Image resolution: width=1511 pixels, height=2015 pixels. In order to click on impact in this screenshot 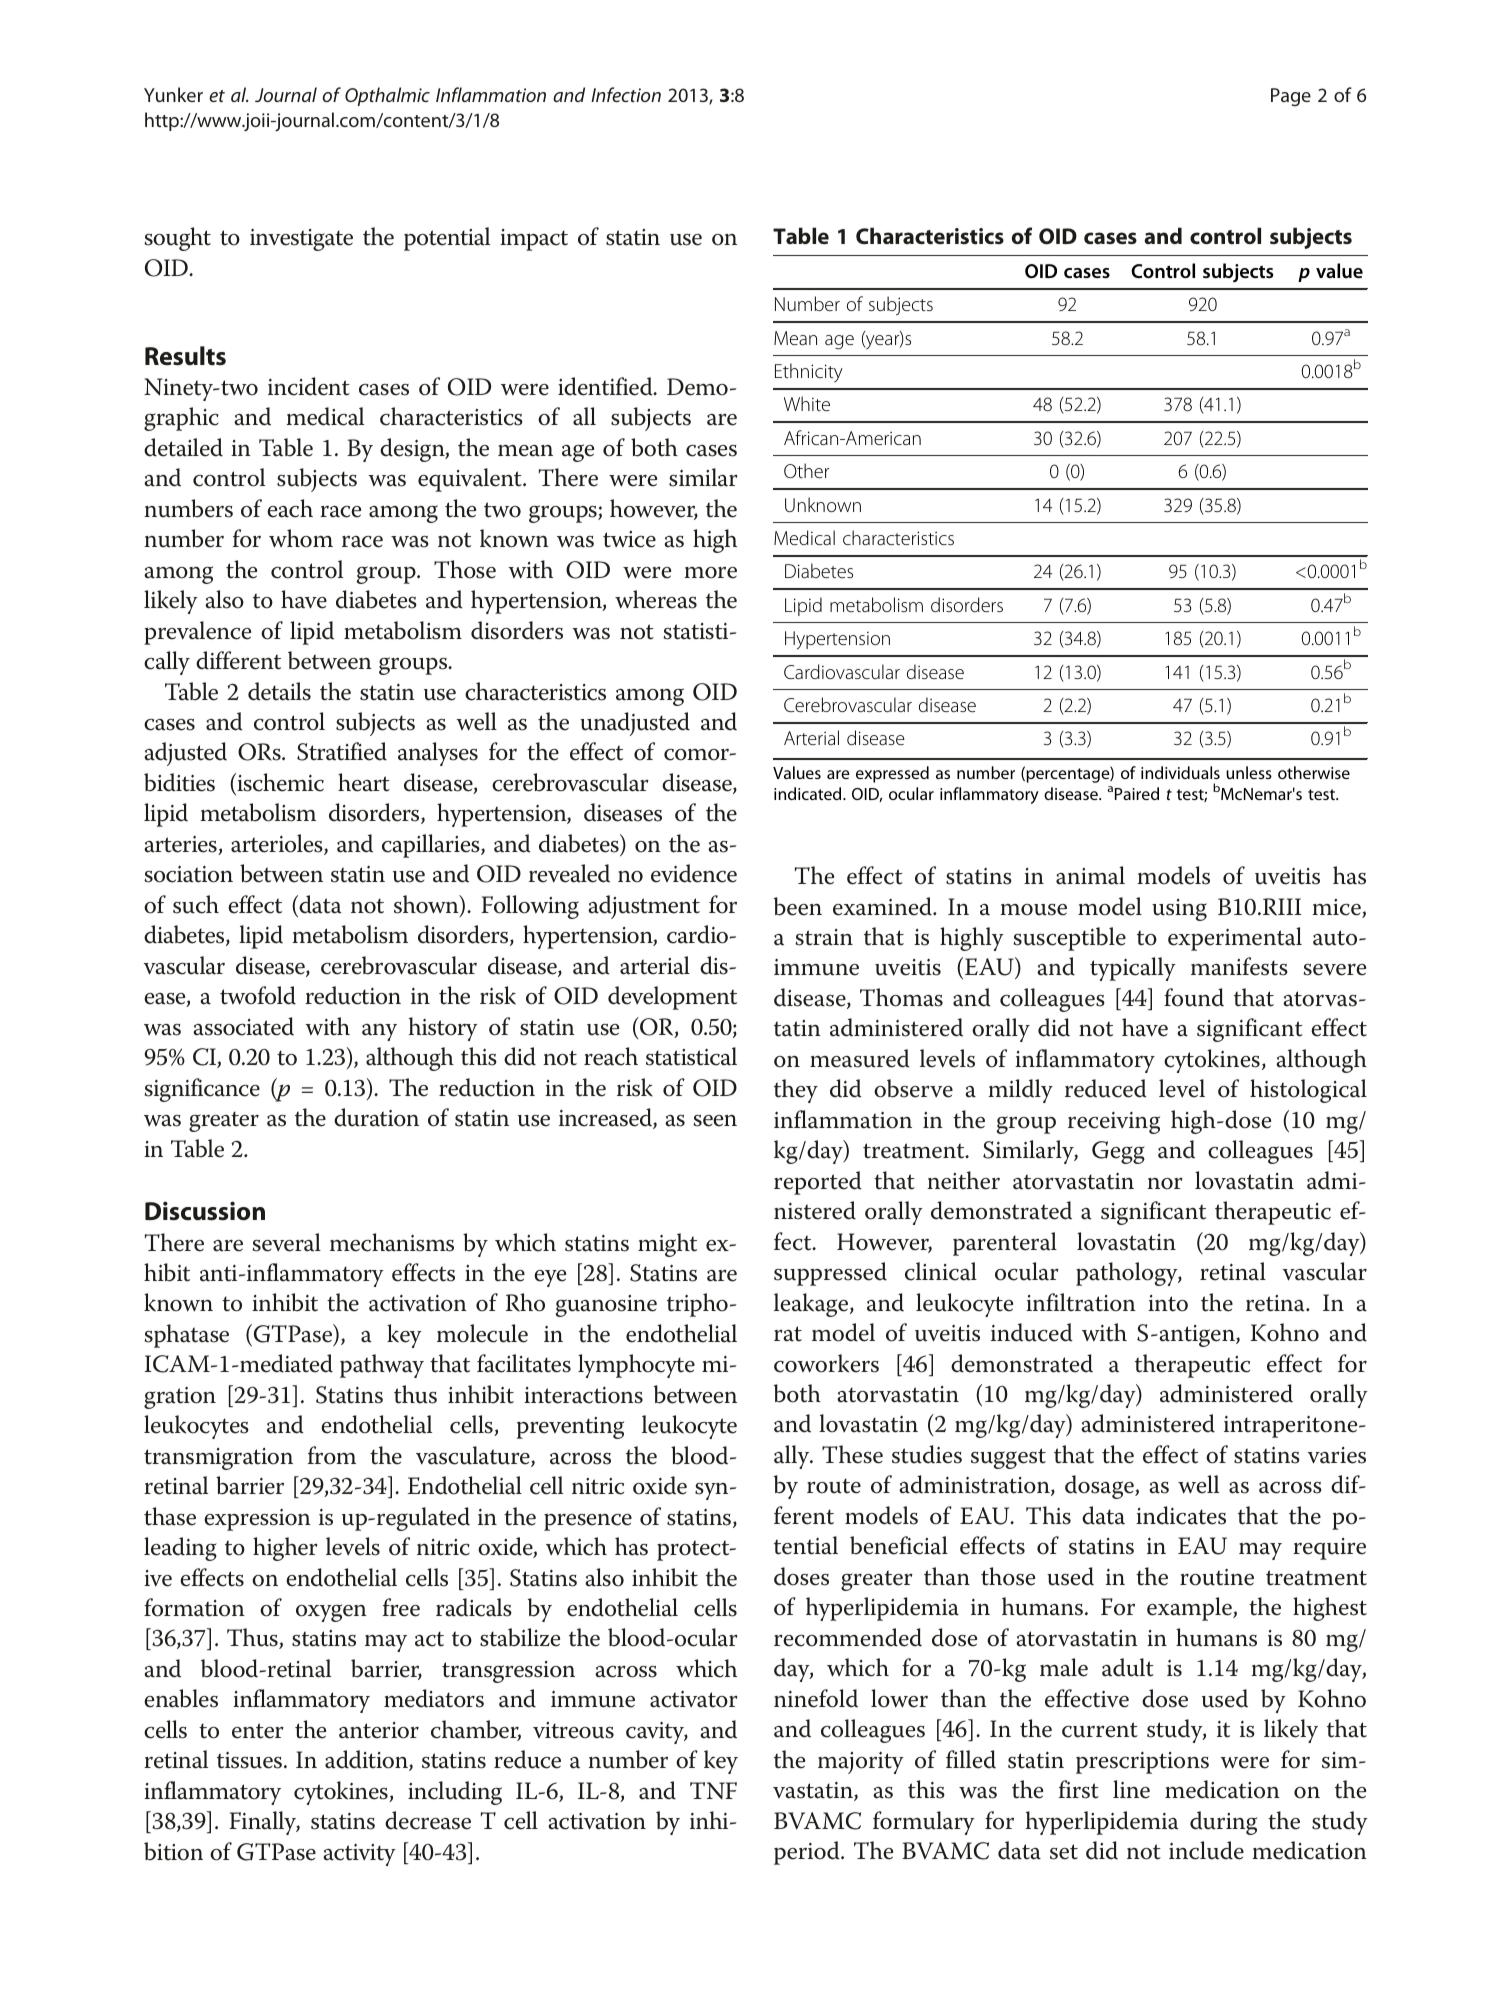, I will do `click(534, 240)`.
